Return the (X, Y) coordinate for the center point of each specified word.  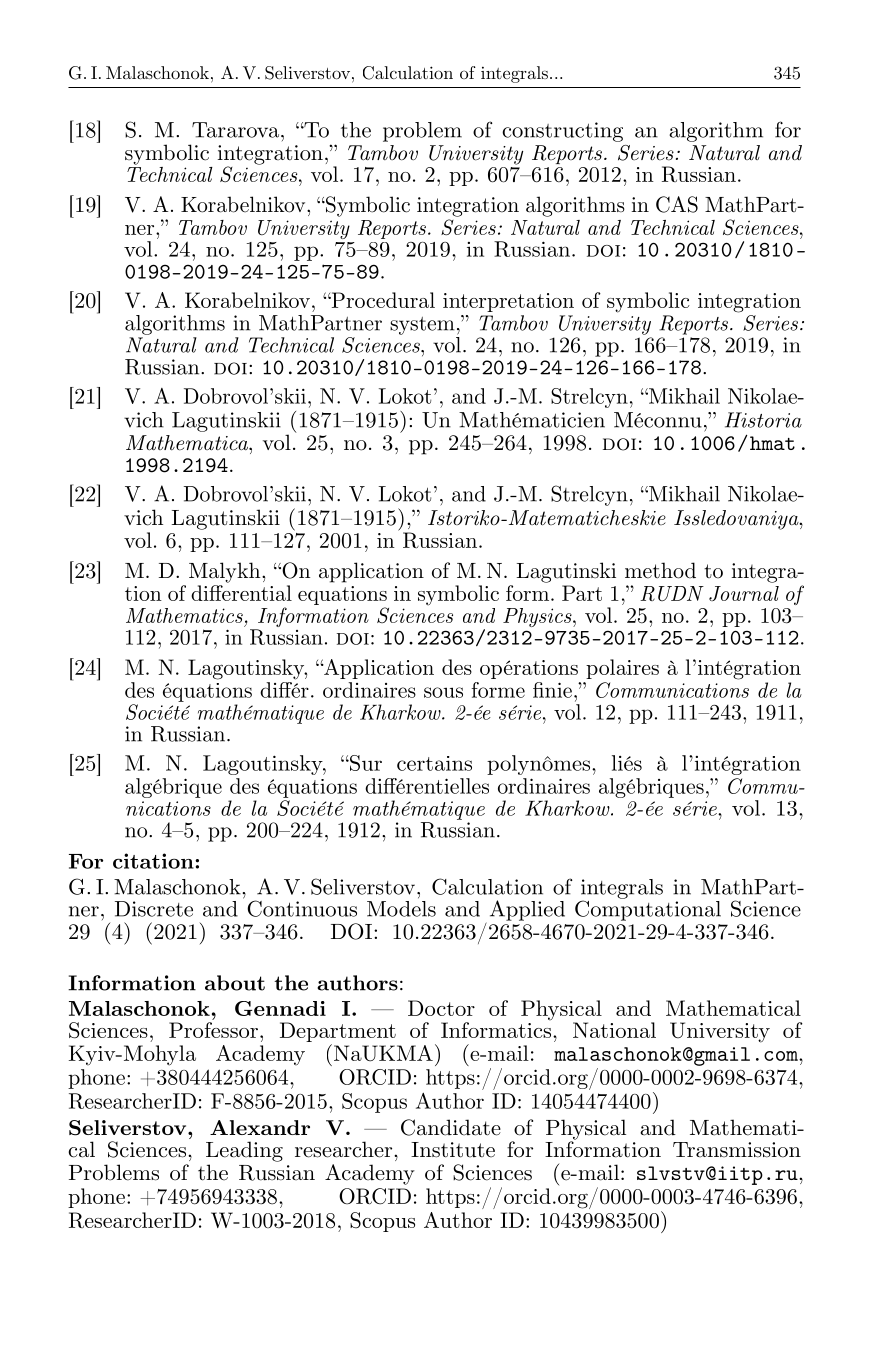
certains (434, 763)
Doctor (441, 1008)
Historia (763, 420)
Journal (744, 593)
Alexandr (260, 1127)
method (660, 570)
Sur (365, 763)
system (422, 326)
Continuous (302, 908)
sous (443, 692)
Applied (527, 910)
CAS (677, 204)
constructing (562, 132)
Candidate (451, 1127)
